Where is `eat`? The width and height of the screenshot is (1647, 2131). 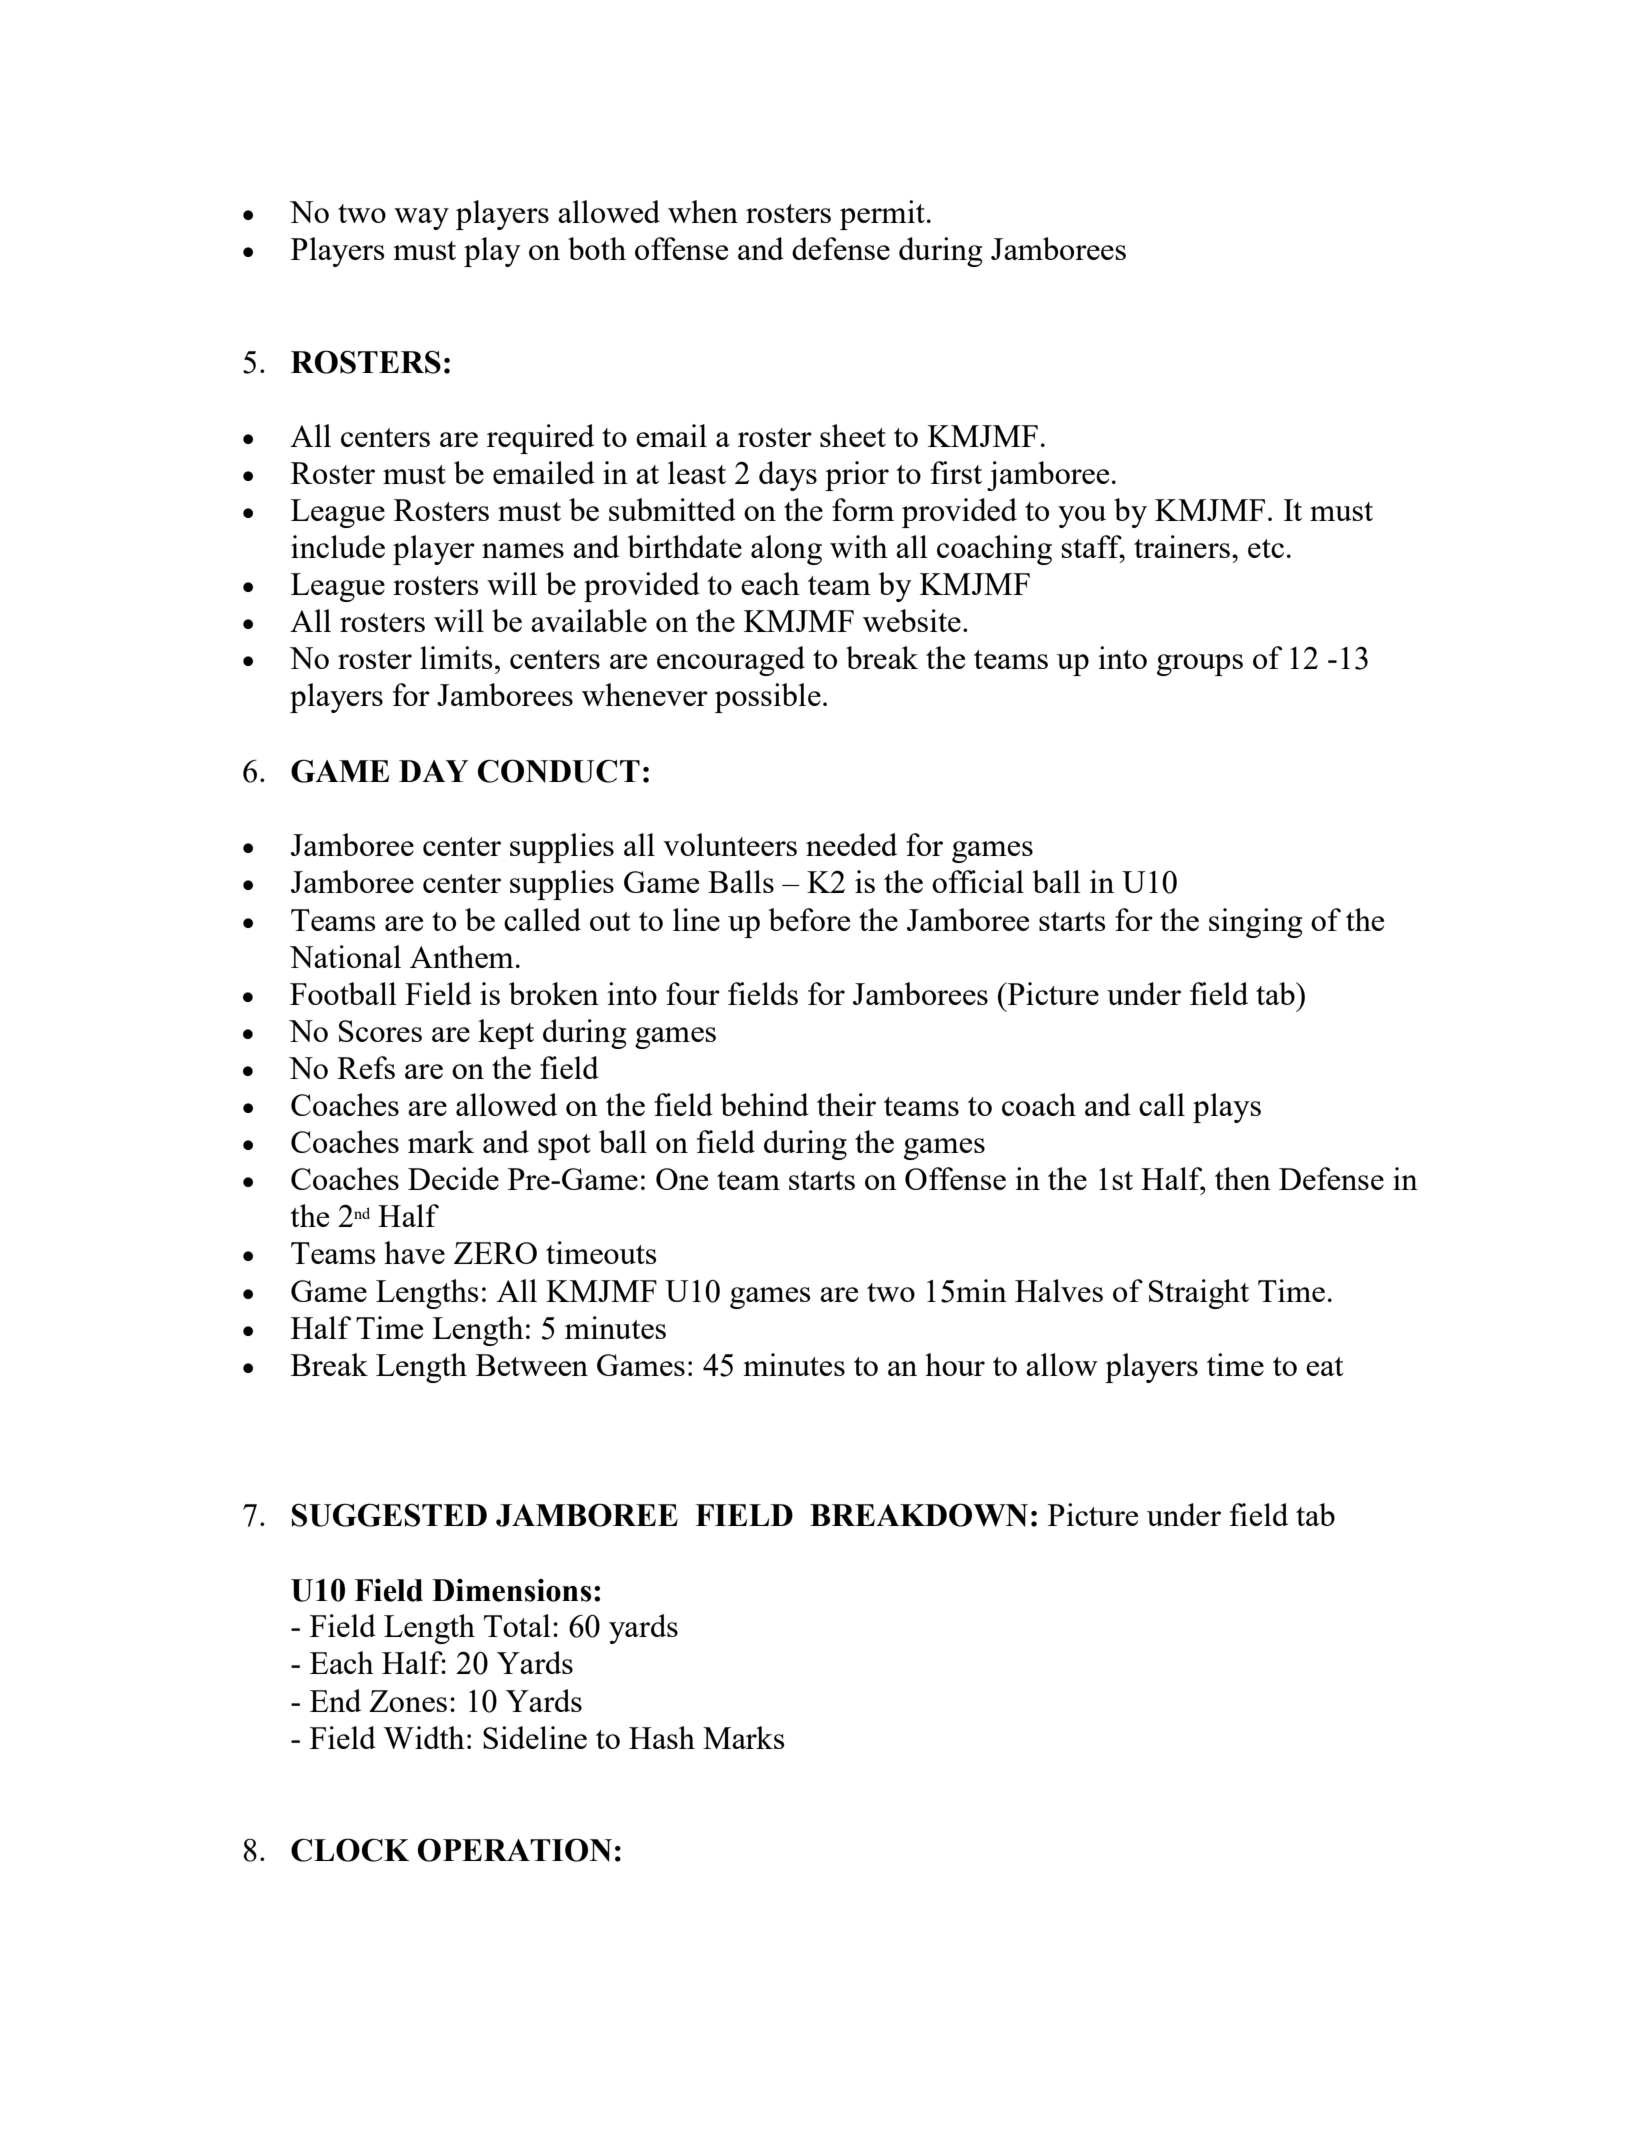
eat is located at coordinates (1325, 1366).
